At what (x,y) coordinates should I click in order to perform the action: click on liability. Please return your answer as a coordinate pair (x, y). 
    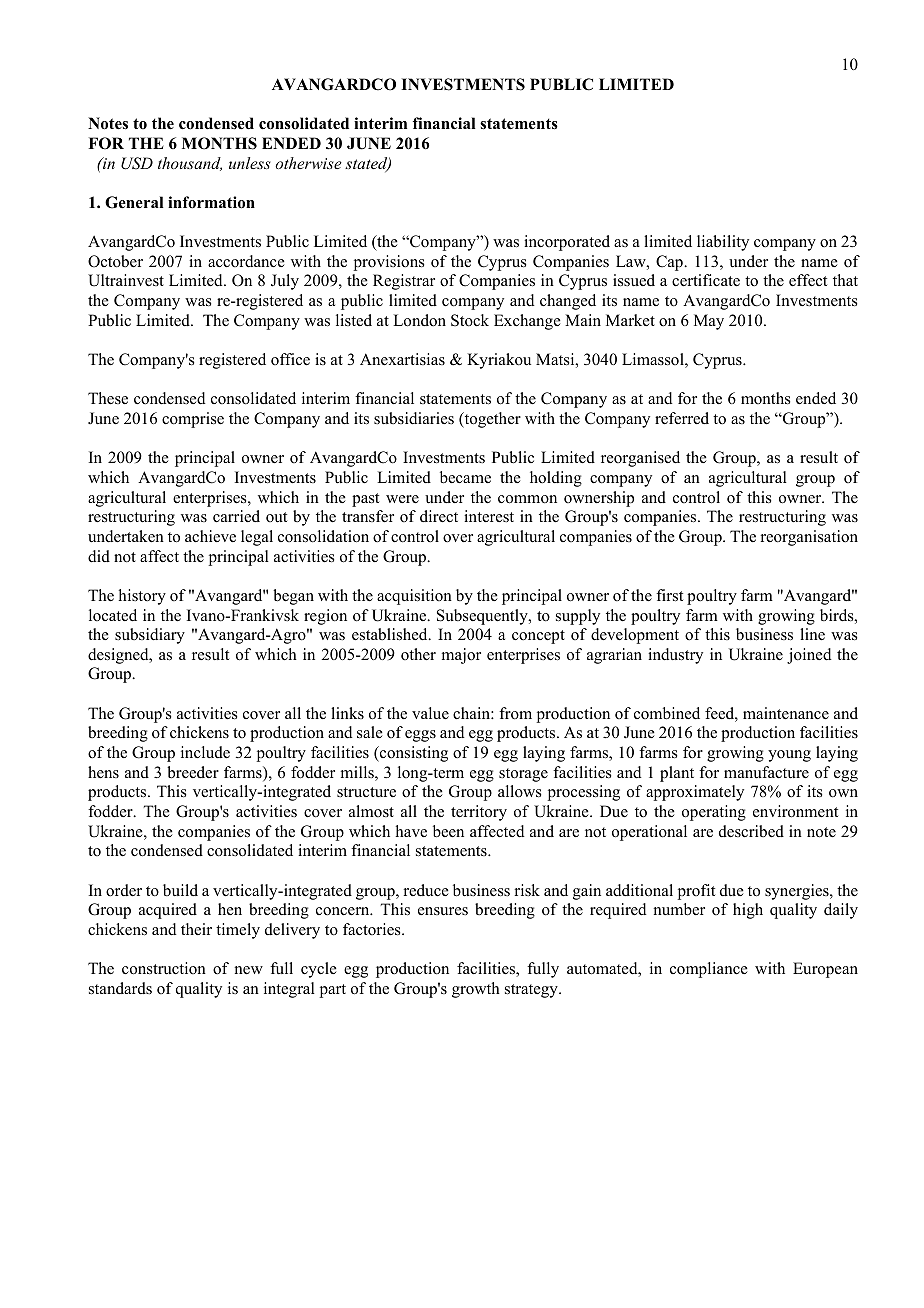
    Looking at the image, I should click on (723, 243).
